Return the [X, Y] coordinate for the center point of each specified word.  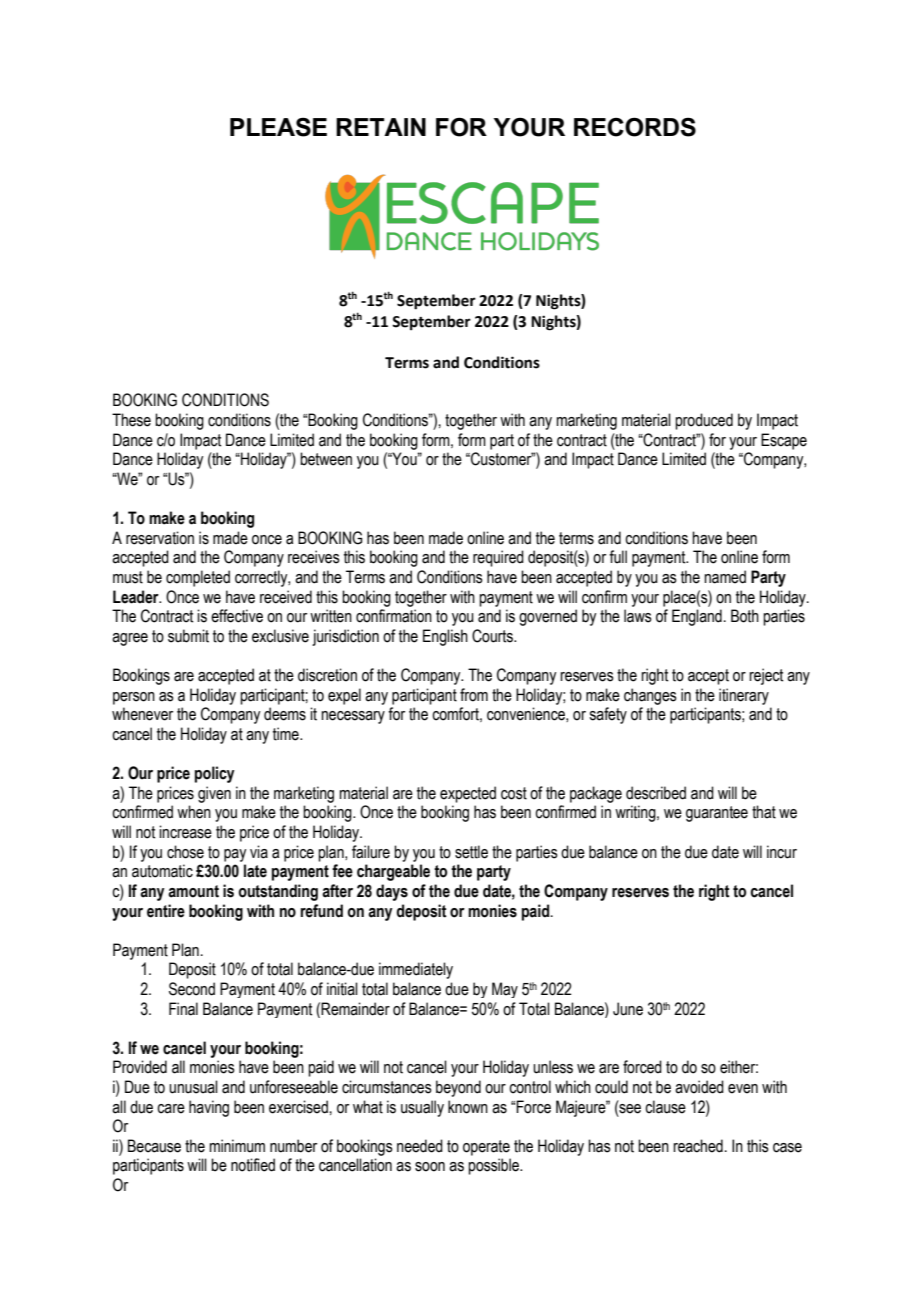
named [725, 577]
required [498, 558]
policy [215, 774]
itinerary [744, 696]
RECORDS [635, 127]
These [131, 420]
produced [704, 421]
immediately [416, 970]
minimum [237, 1146]
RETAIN [381, 127]
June [628, 1009]
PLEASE [278, 127]
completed [198, 578]
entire [166, 911]
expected [468, 794]
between [326, 459]
